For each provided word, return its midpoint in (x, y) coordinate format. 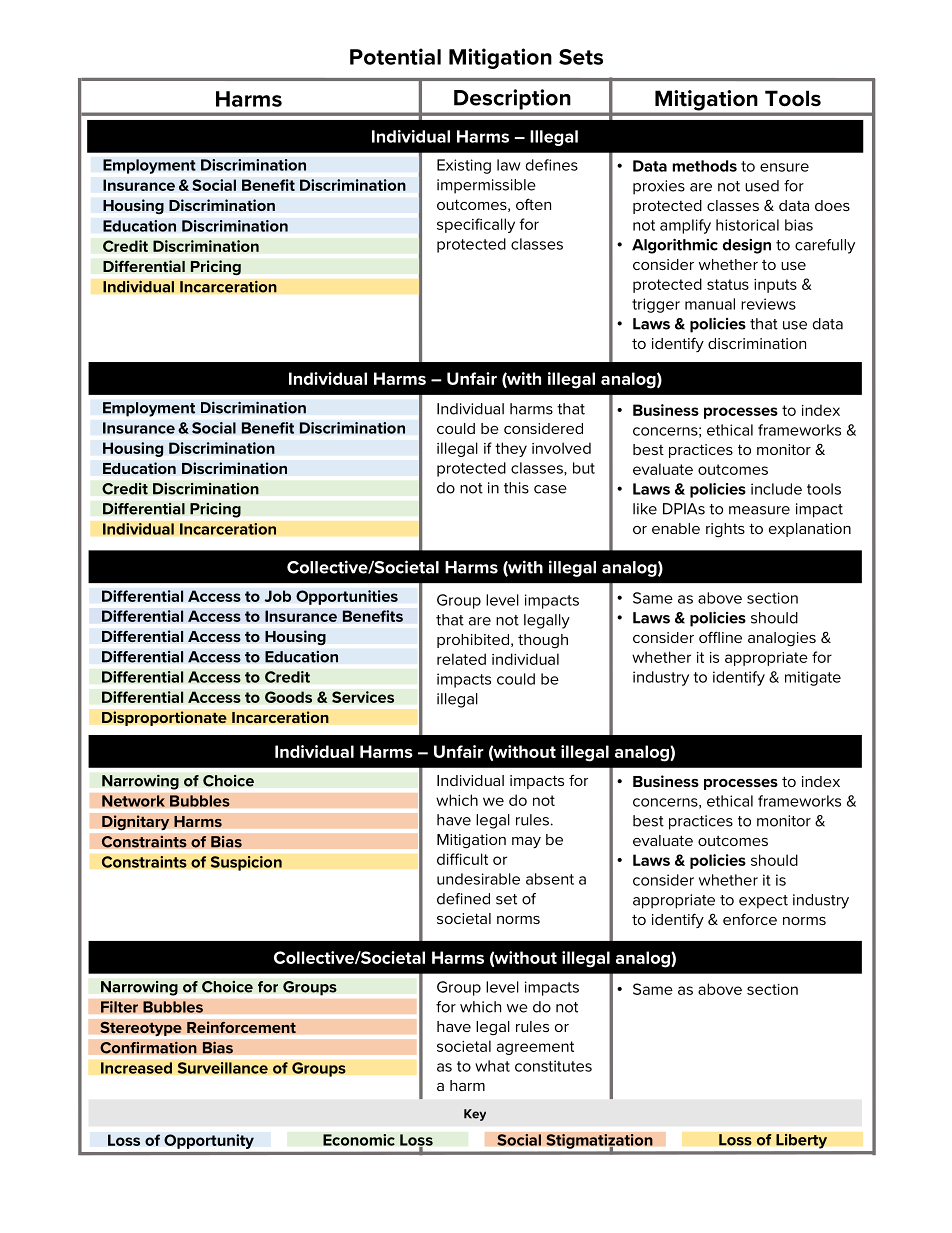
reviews (768, 304)
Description (512, 99)
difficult (462, 859)
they (511, 449)
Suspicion (246, 863)
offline (720, 637)
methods (704, 166)
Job (278, 596)
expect (763, 902)
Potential (395, 56)
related (461, 659)
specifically (476, 225)
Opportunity (209, 1141)
